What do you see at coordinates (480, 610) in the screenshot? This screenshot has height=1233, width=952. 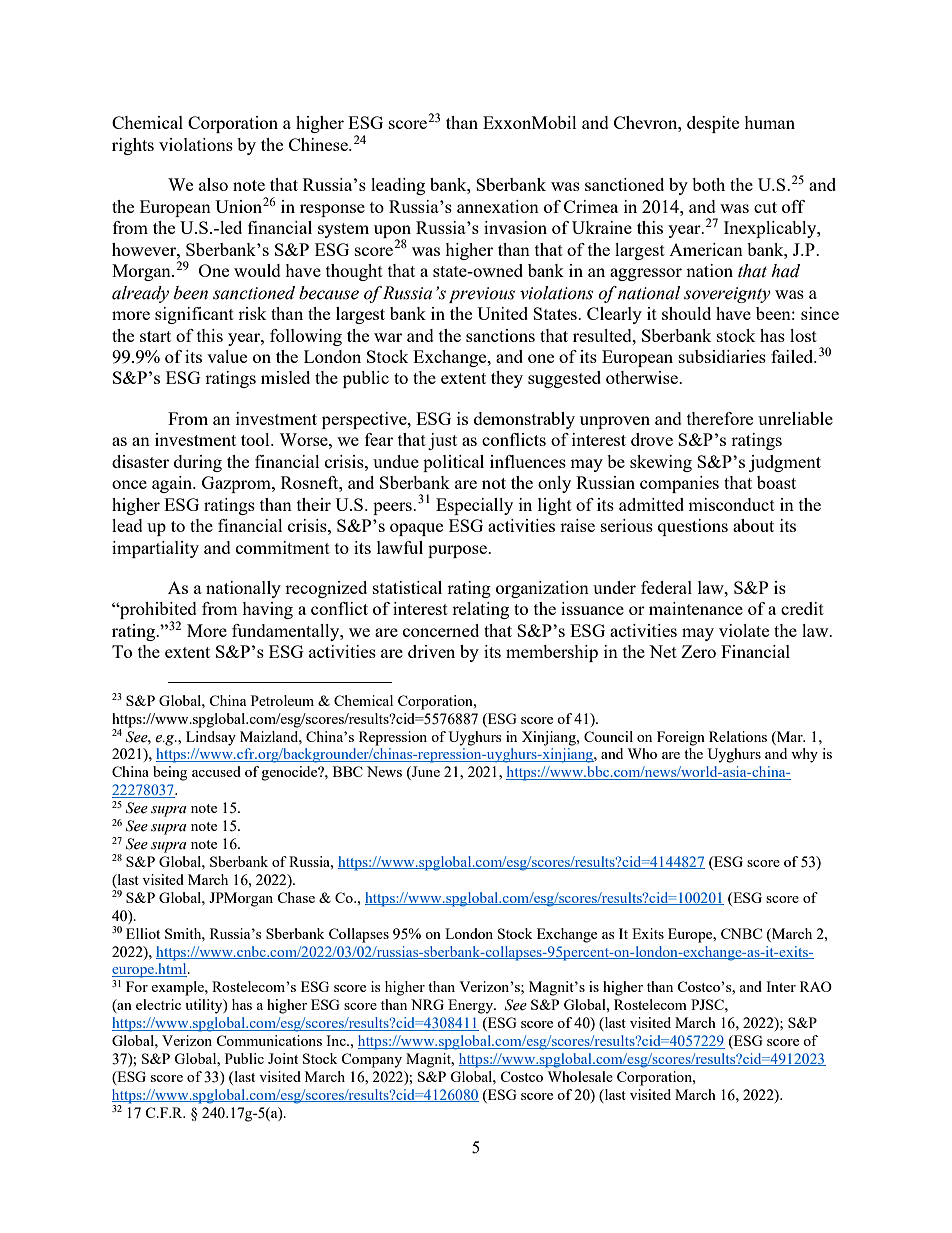 I see `relating` at bounding box center [480, 610].
